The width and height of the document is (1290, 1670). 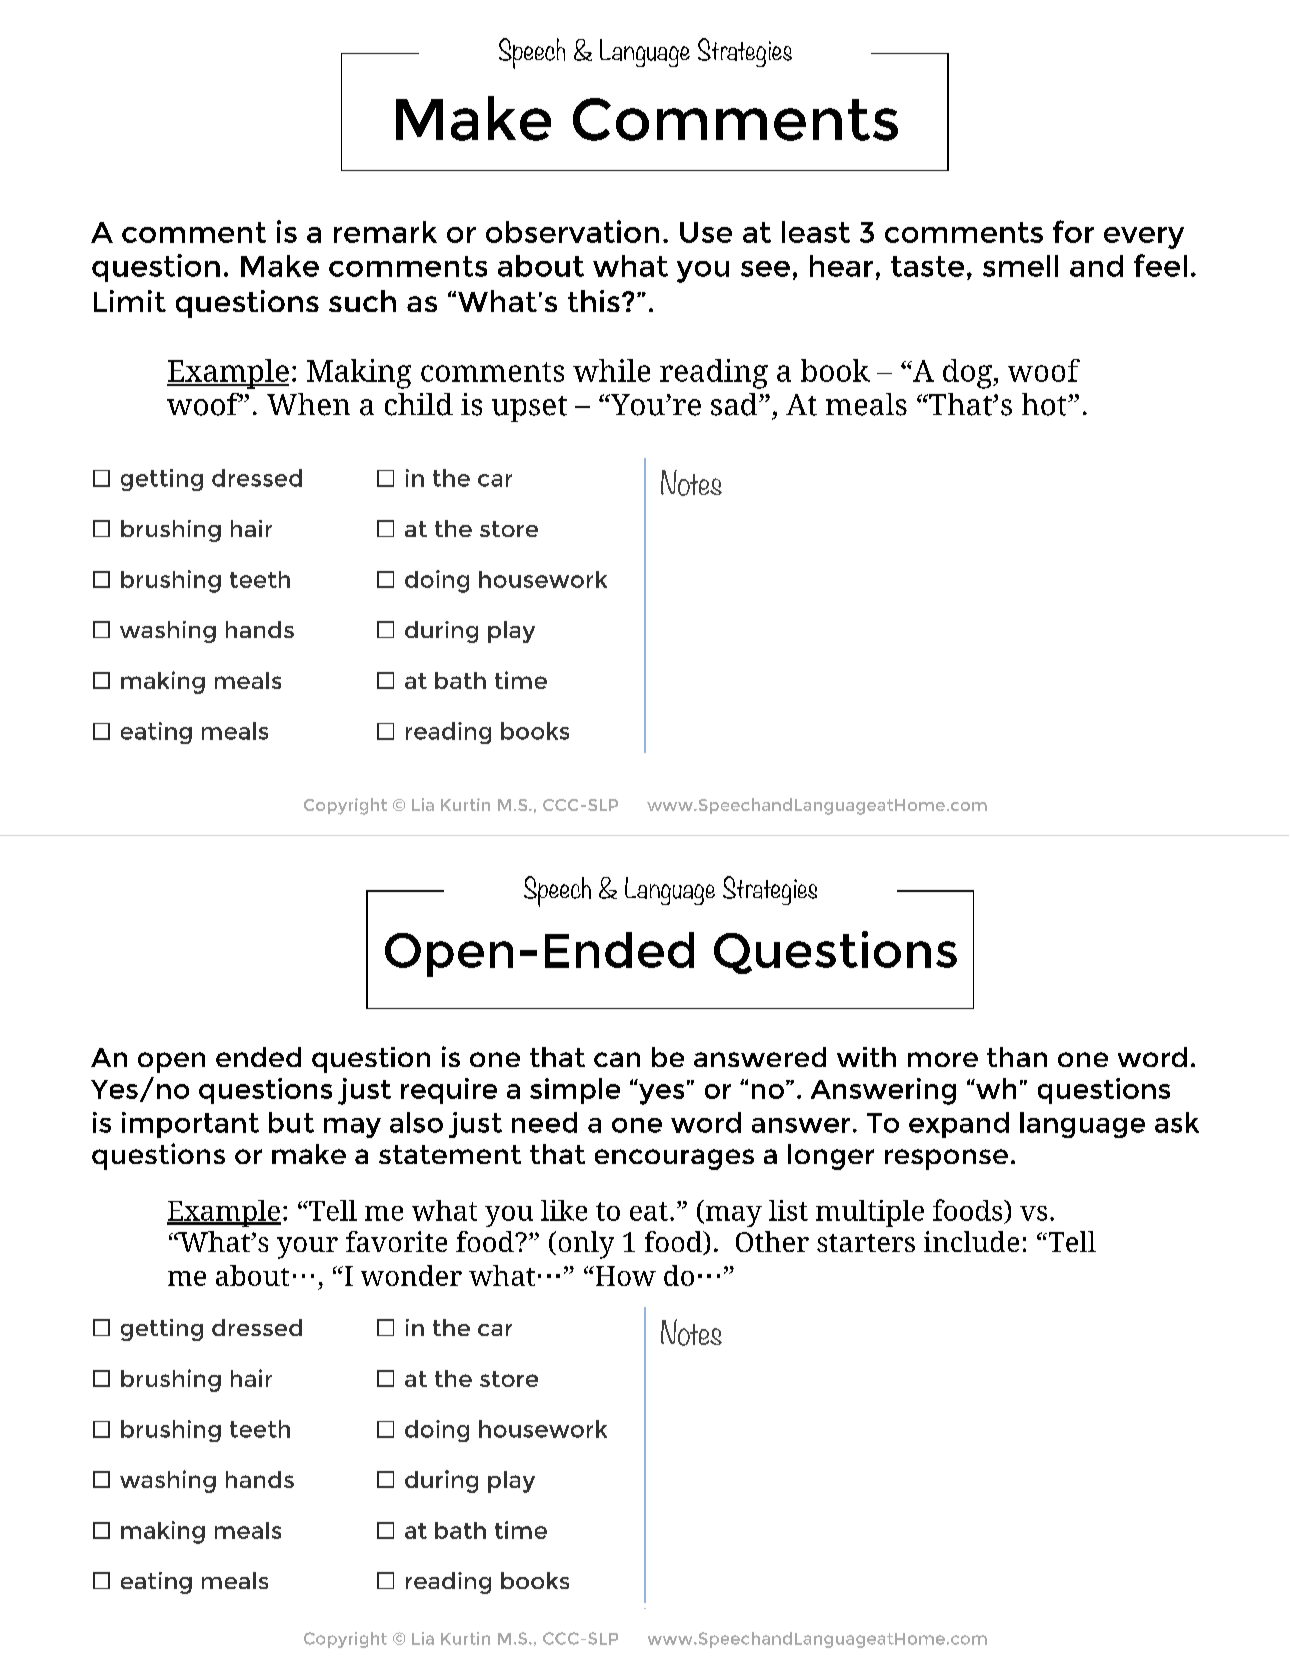 What do you see at coordinates (575, 1091) in the document?
I see `simple` at bounding box center [575, 1091].
